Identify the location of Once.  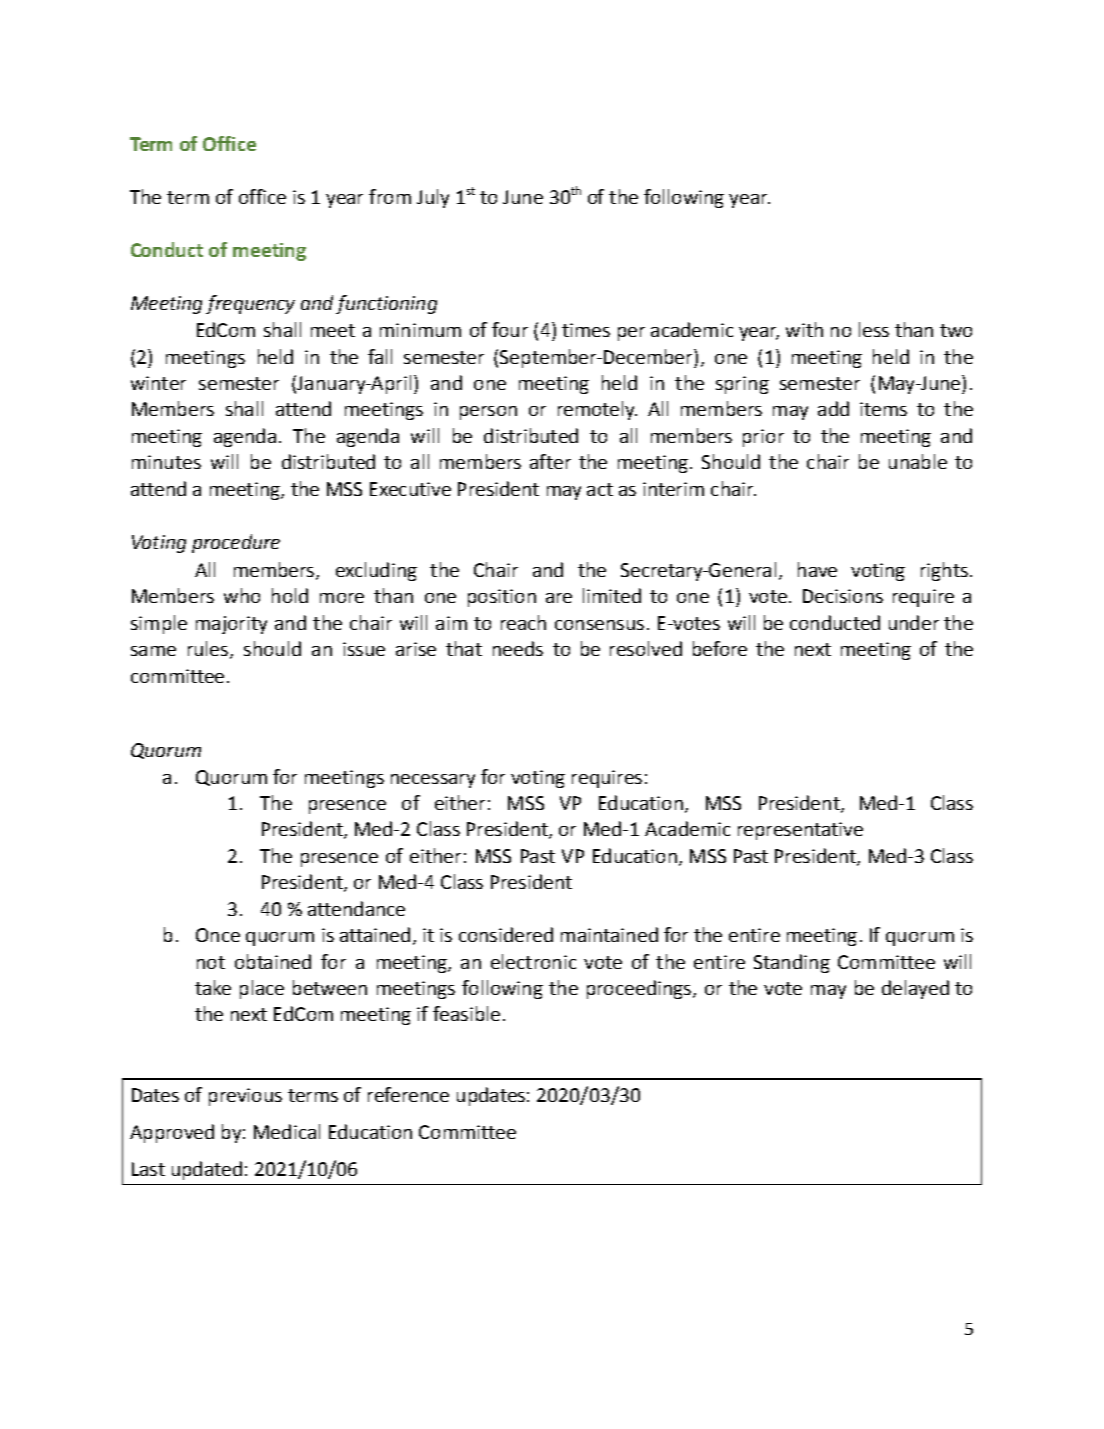
(218, 935).
